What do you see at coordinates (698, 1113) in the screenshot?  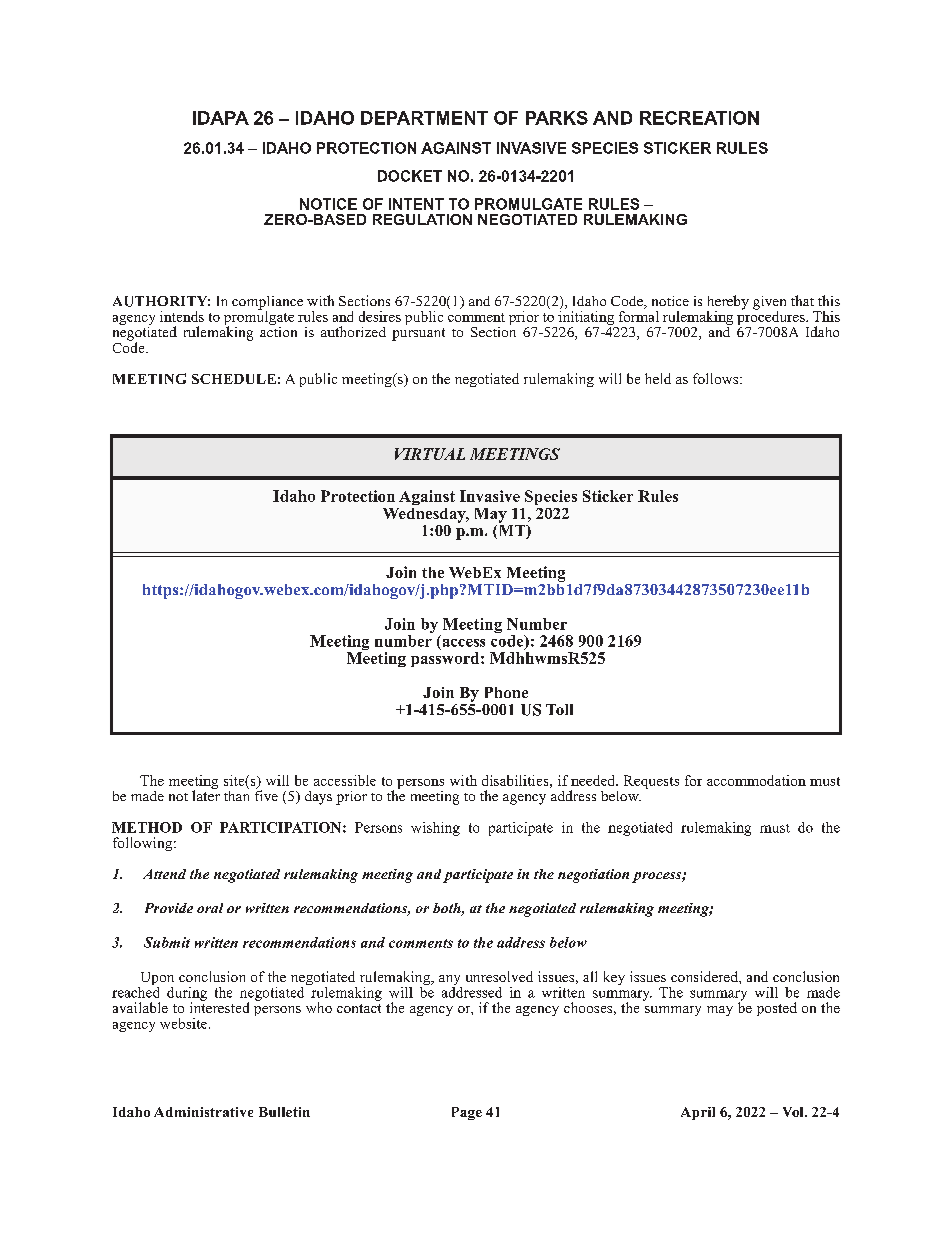 I see `April` at bounding box center [698, 1113].
